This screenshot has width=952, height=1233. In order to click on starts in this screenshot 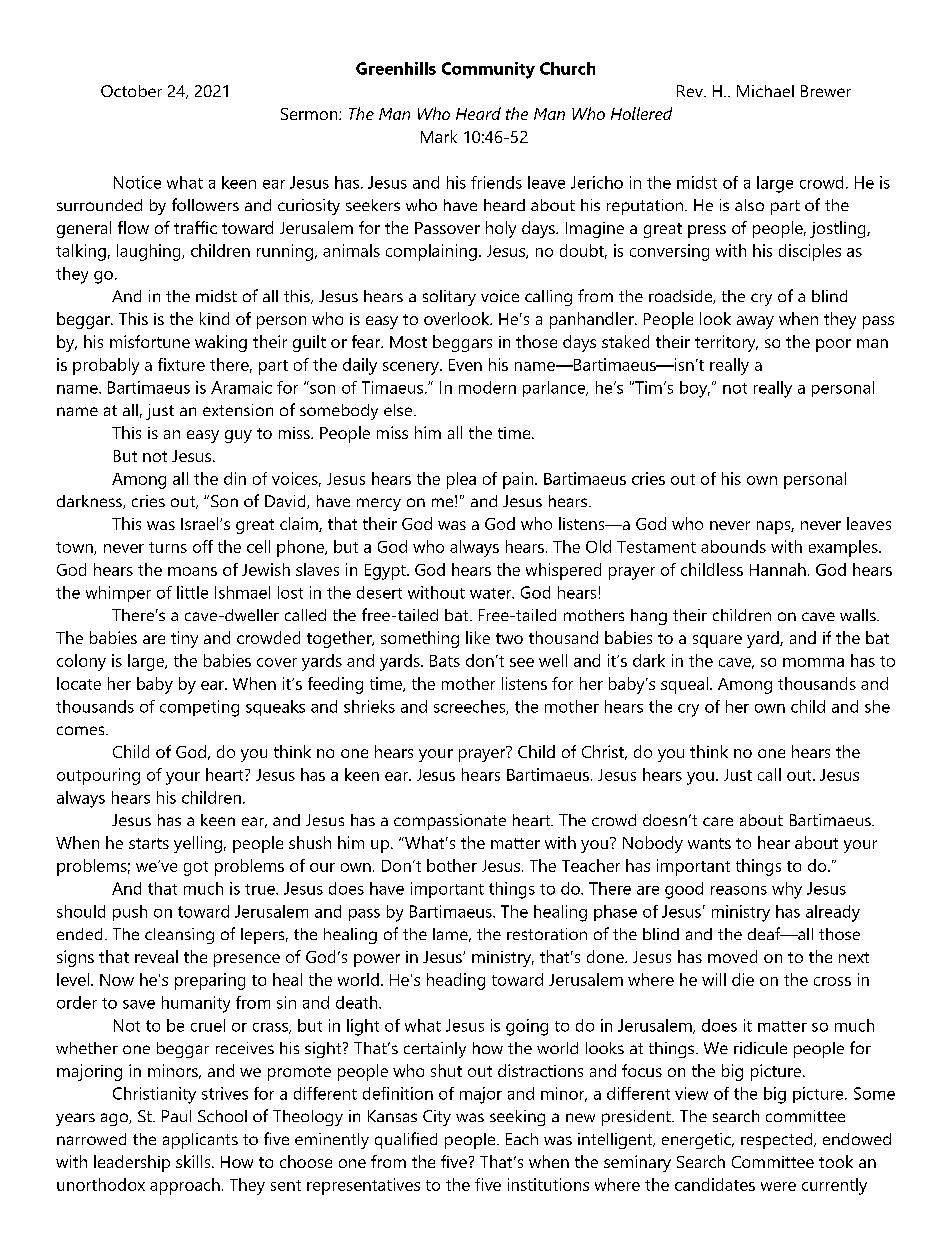, I will do `click(149, 843)`.
